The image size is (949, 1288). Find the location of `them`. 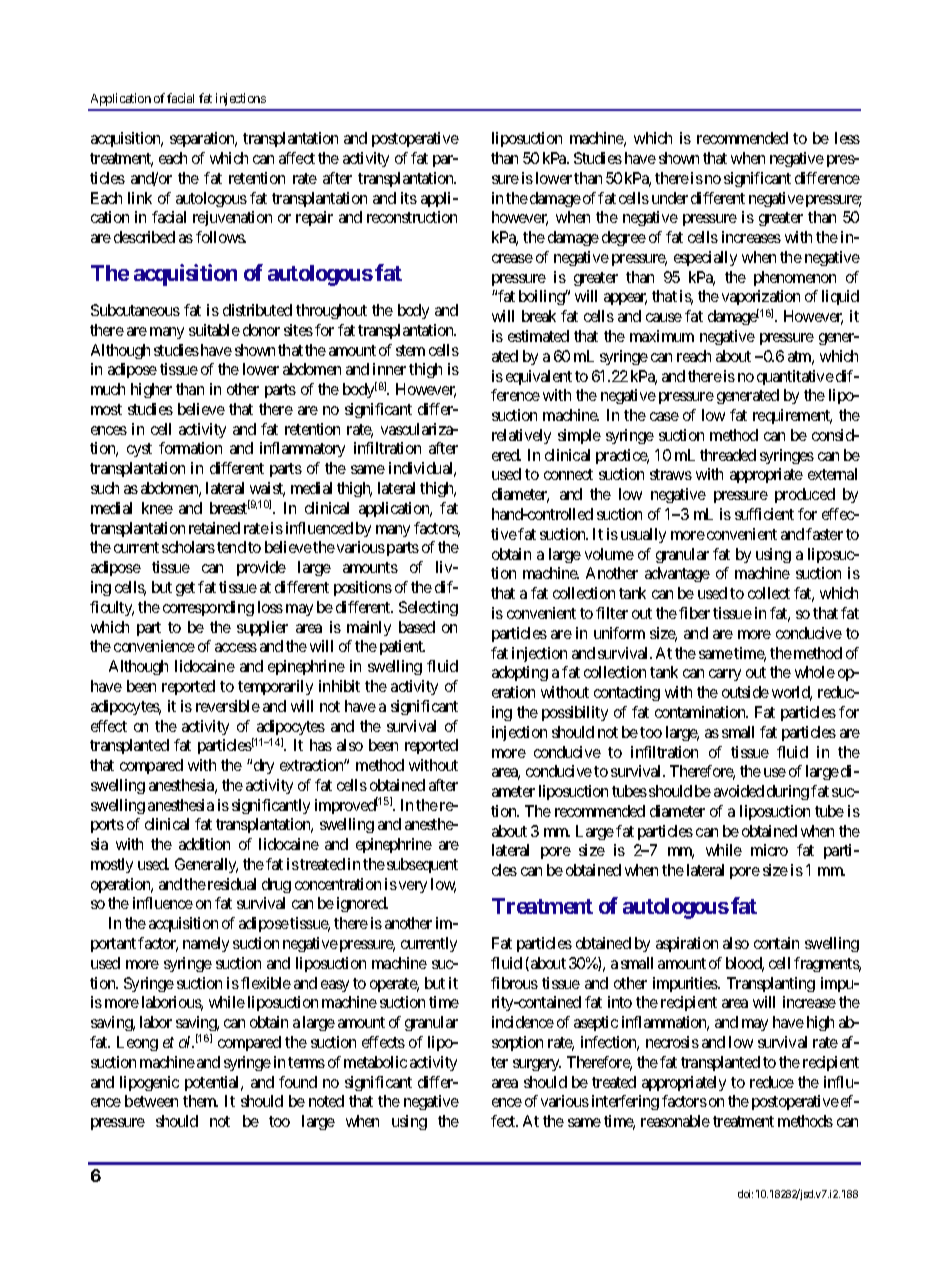

them is located at coordinates (200, 1101).
